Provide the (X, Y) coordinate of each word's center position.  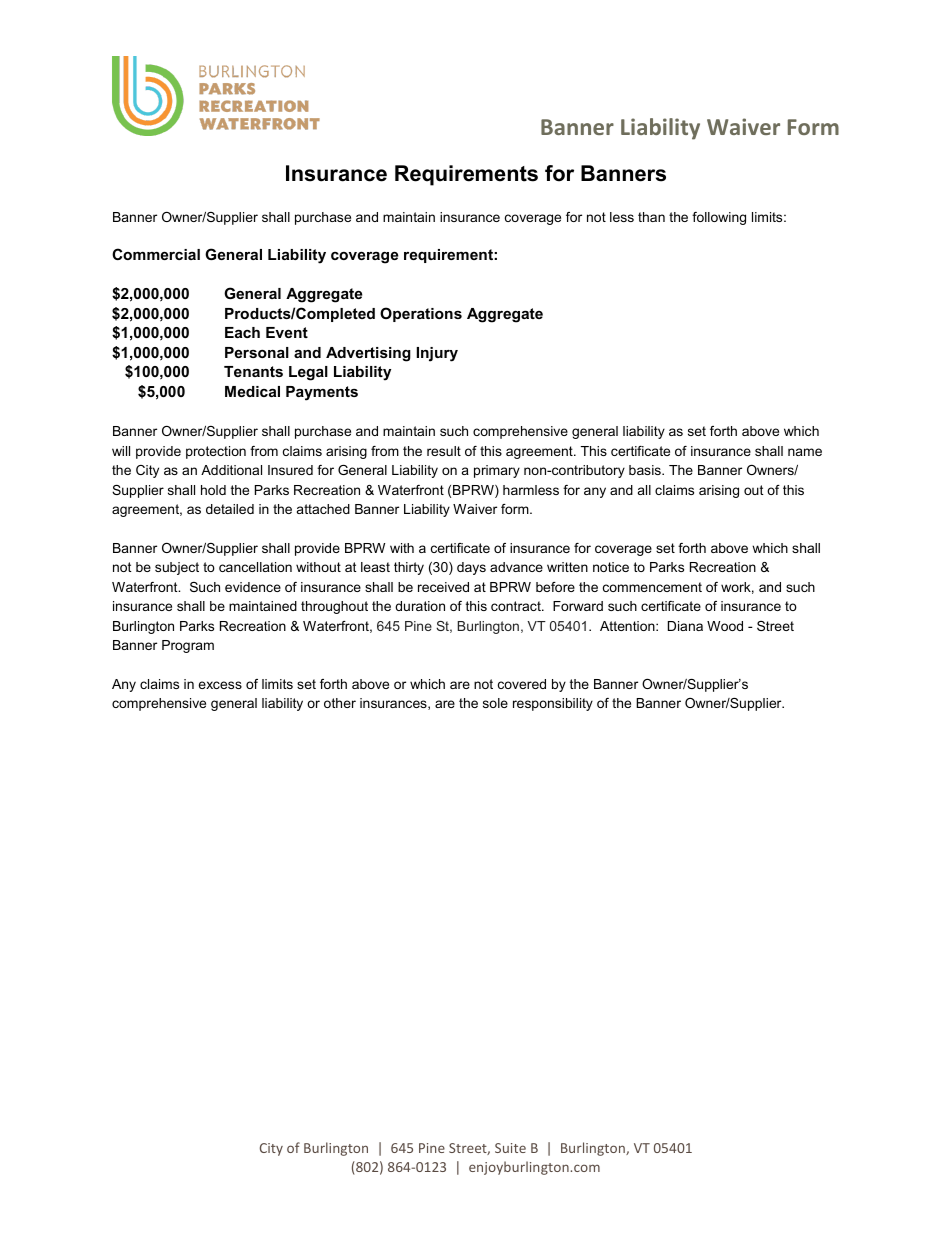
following (719, 218)
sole (495, 703)
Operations (421, 314)
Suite (510, 1148)
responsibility (553, 704)
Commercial (156, 254)
